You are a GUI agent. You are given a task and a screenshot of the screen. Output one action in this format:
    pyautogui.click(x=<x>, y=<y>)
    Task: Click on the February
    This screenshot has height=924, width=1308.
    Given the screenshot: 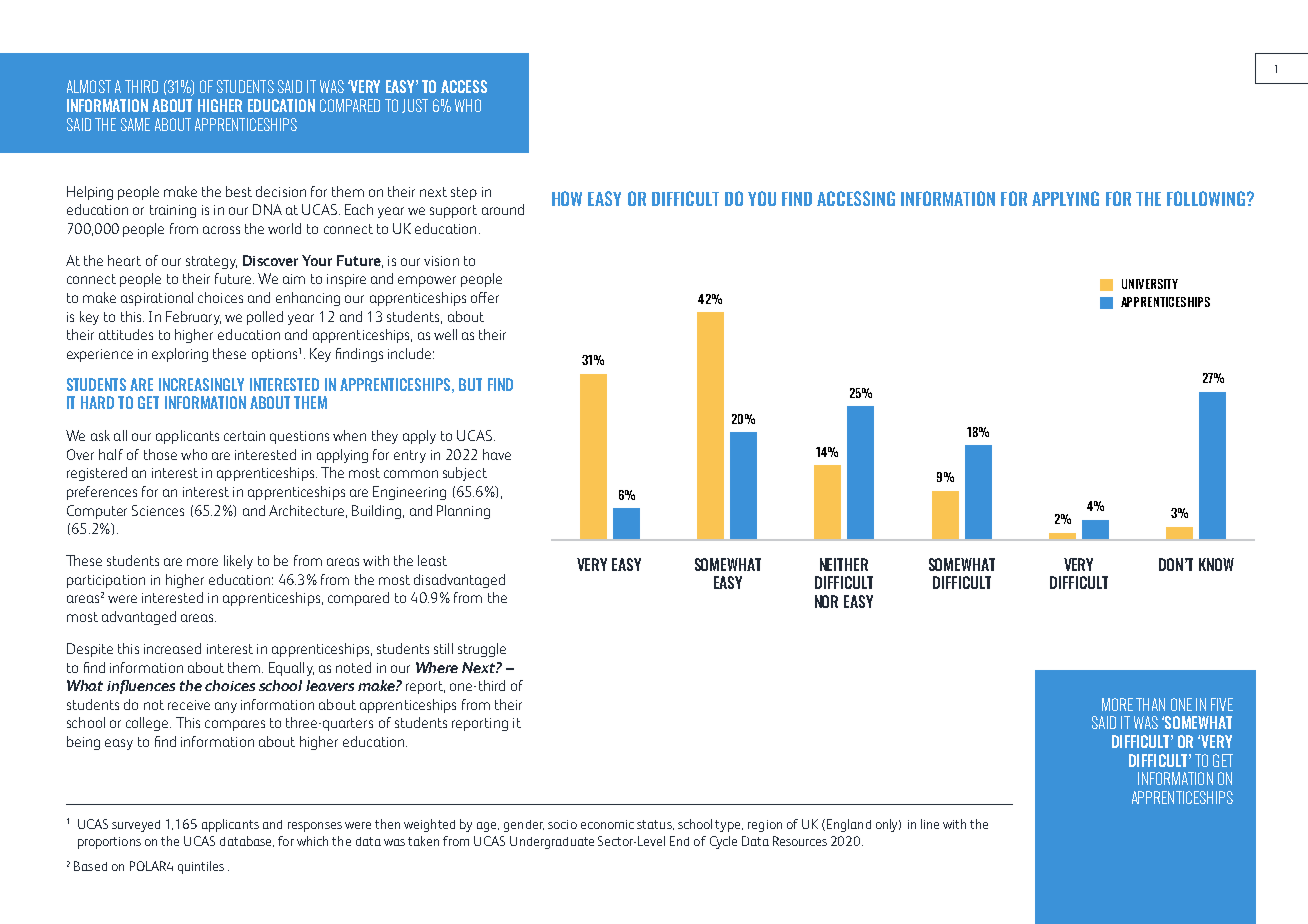 What is the action you would take?
    pyautogui.click(x=193, y=318)
